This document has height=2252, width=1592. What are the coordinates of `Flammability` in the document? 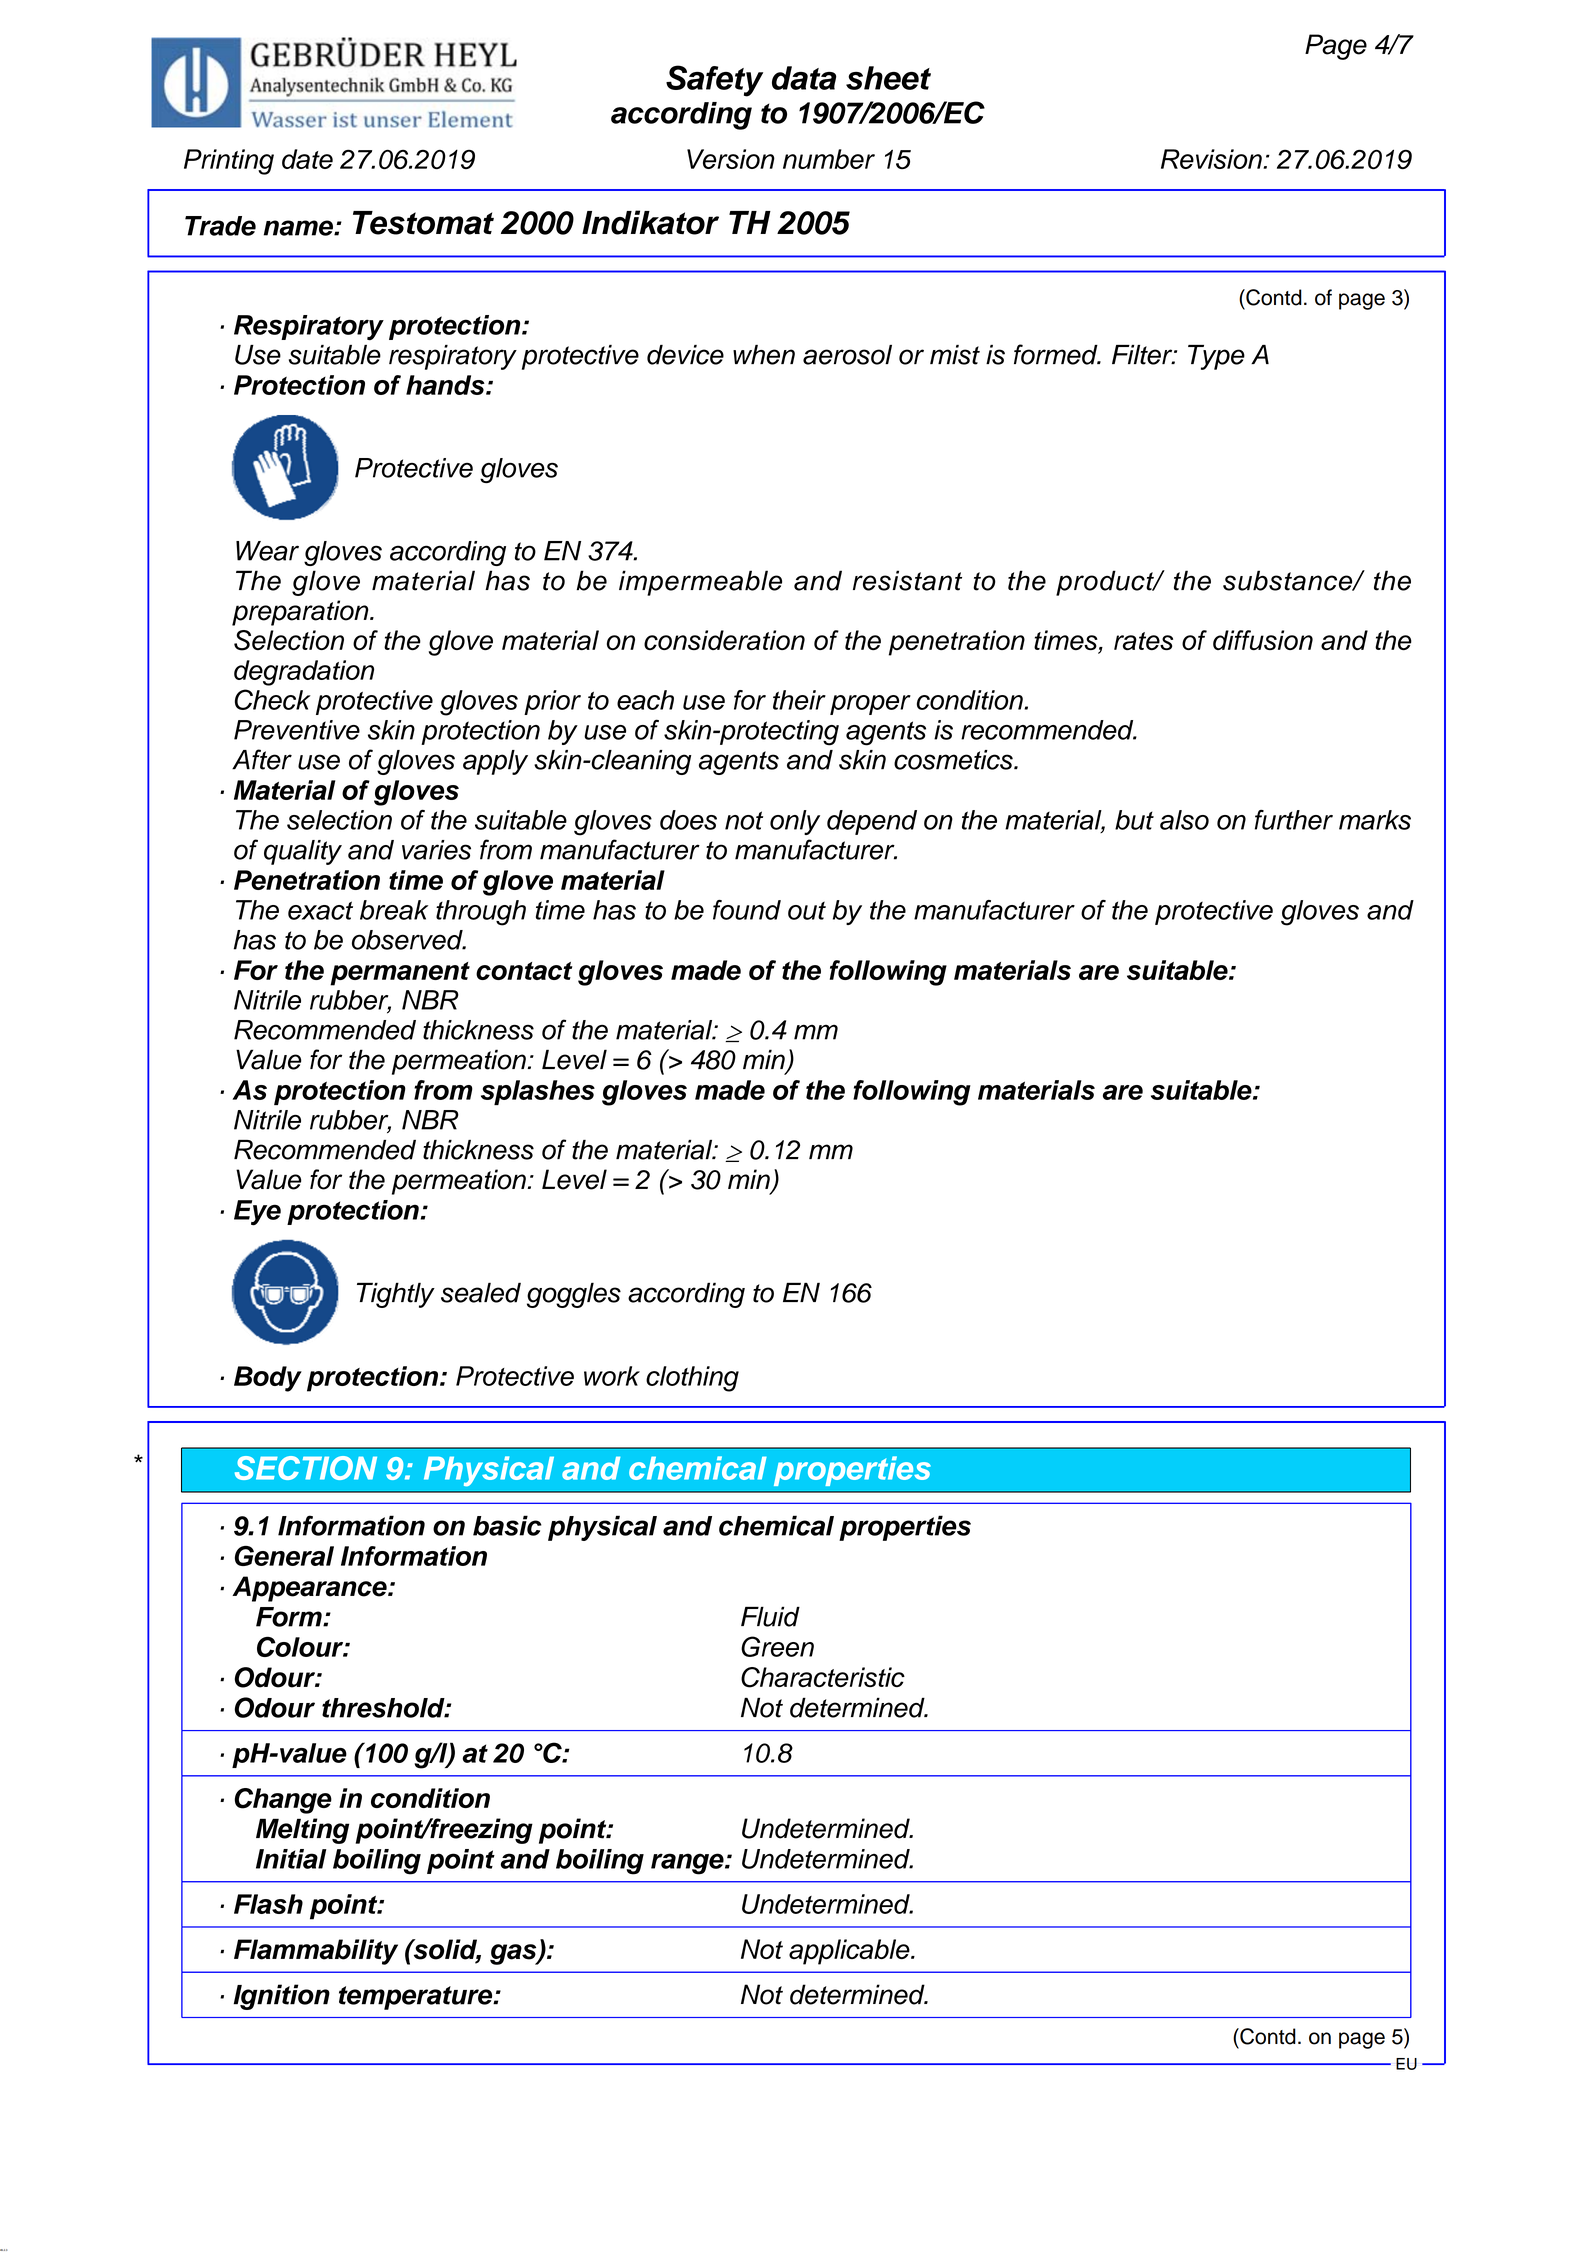 It's located at (316, 1952).
